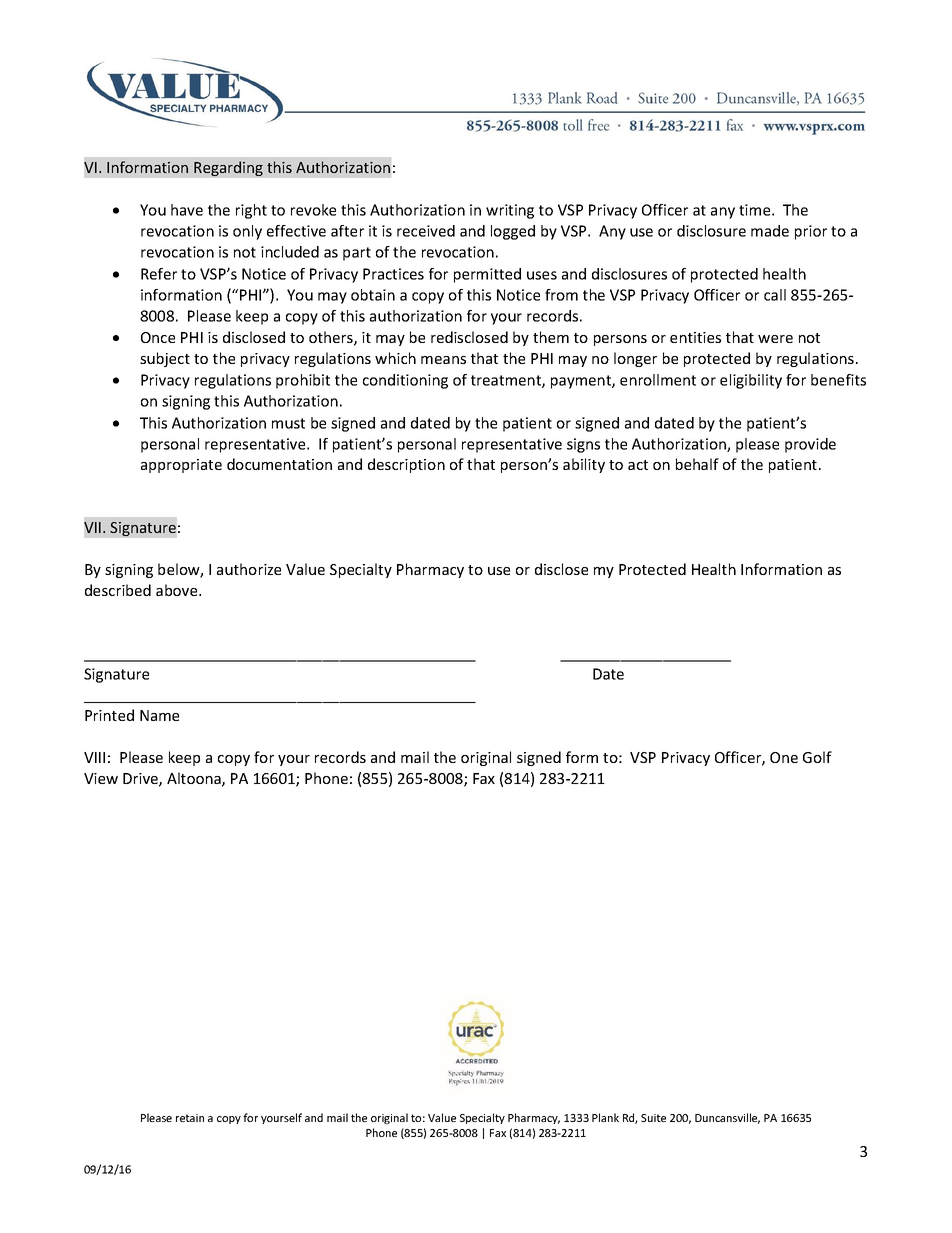 The height and width of the screenshot is (1233, 952). What do you see at coordinates (178, 590) in the screenshot?
I see `above` at bounding box center [178, 590].
